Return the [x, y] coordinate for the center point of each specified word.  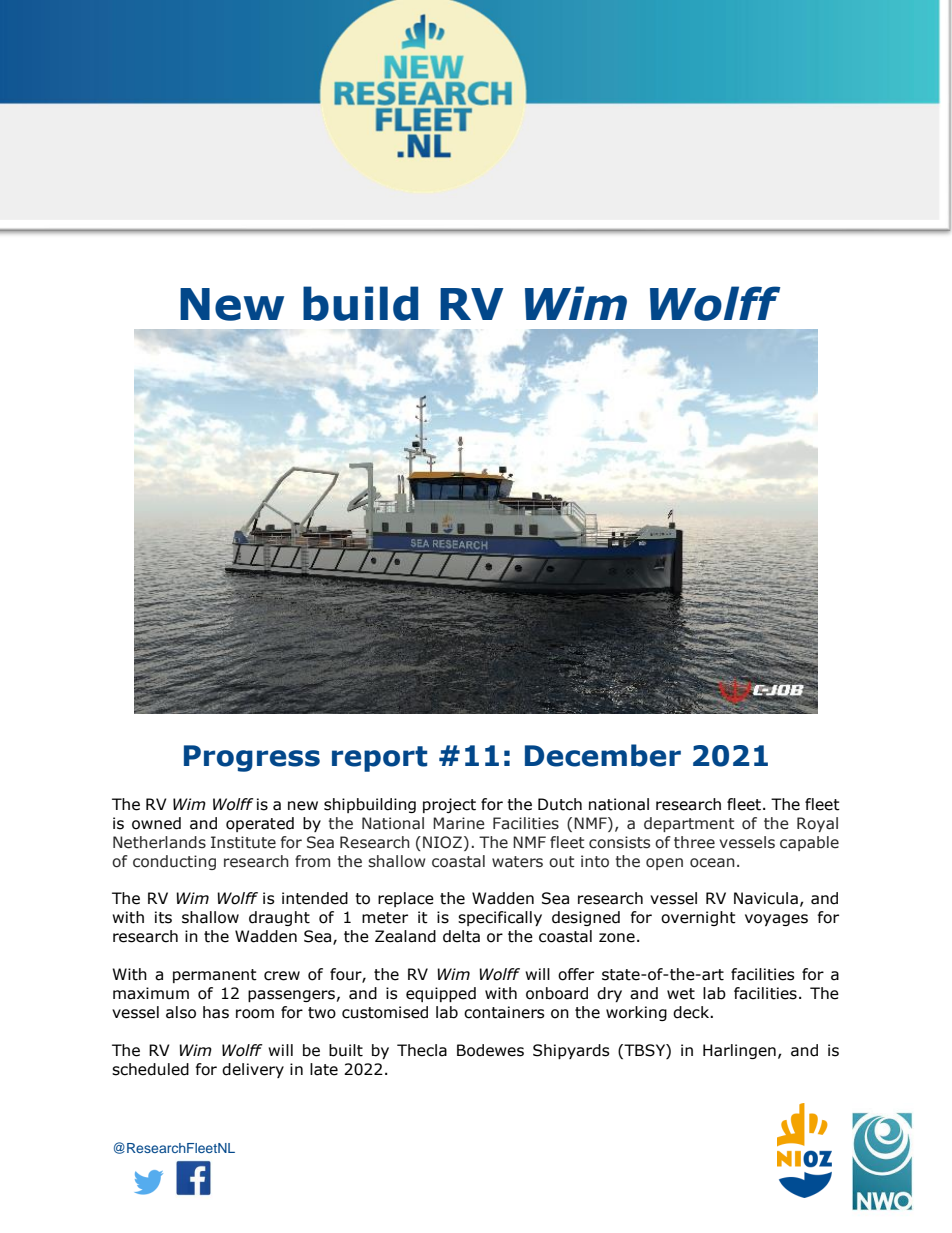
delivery [253, 1070]
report [379, 759]
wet [681, 994]
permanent [215, 976]
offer [576, 974]
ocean [712, 863]
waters [517, 862]
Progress [252, 758]
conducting [174, 862]
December [603, 755]
